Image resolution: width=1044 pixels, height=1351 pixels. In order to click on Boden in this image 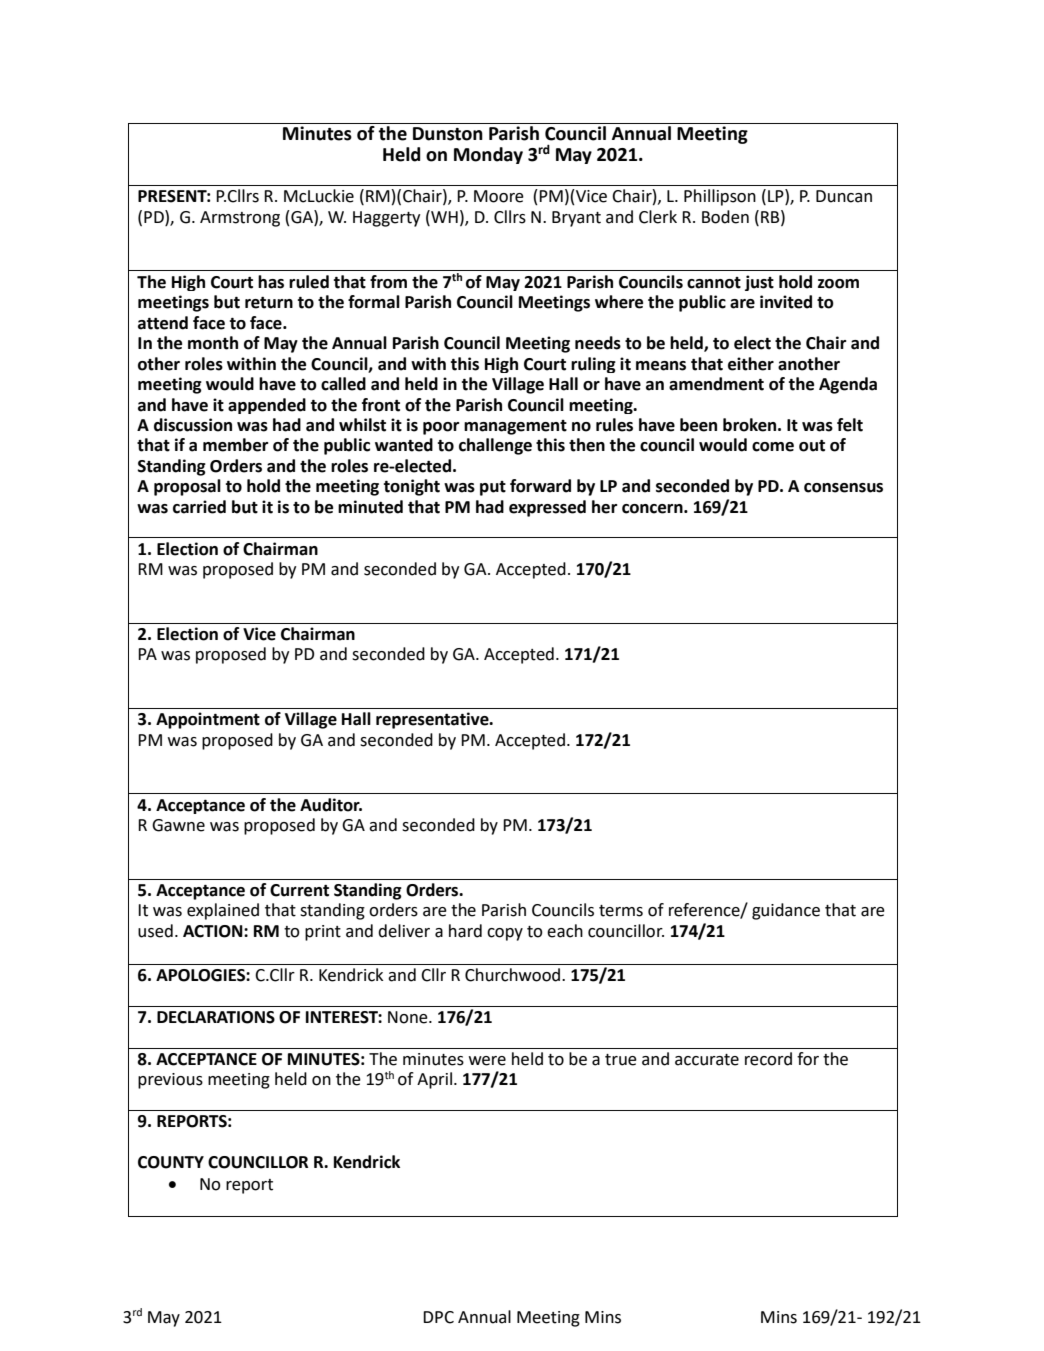, I will do `click(725, 217)`.
